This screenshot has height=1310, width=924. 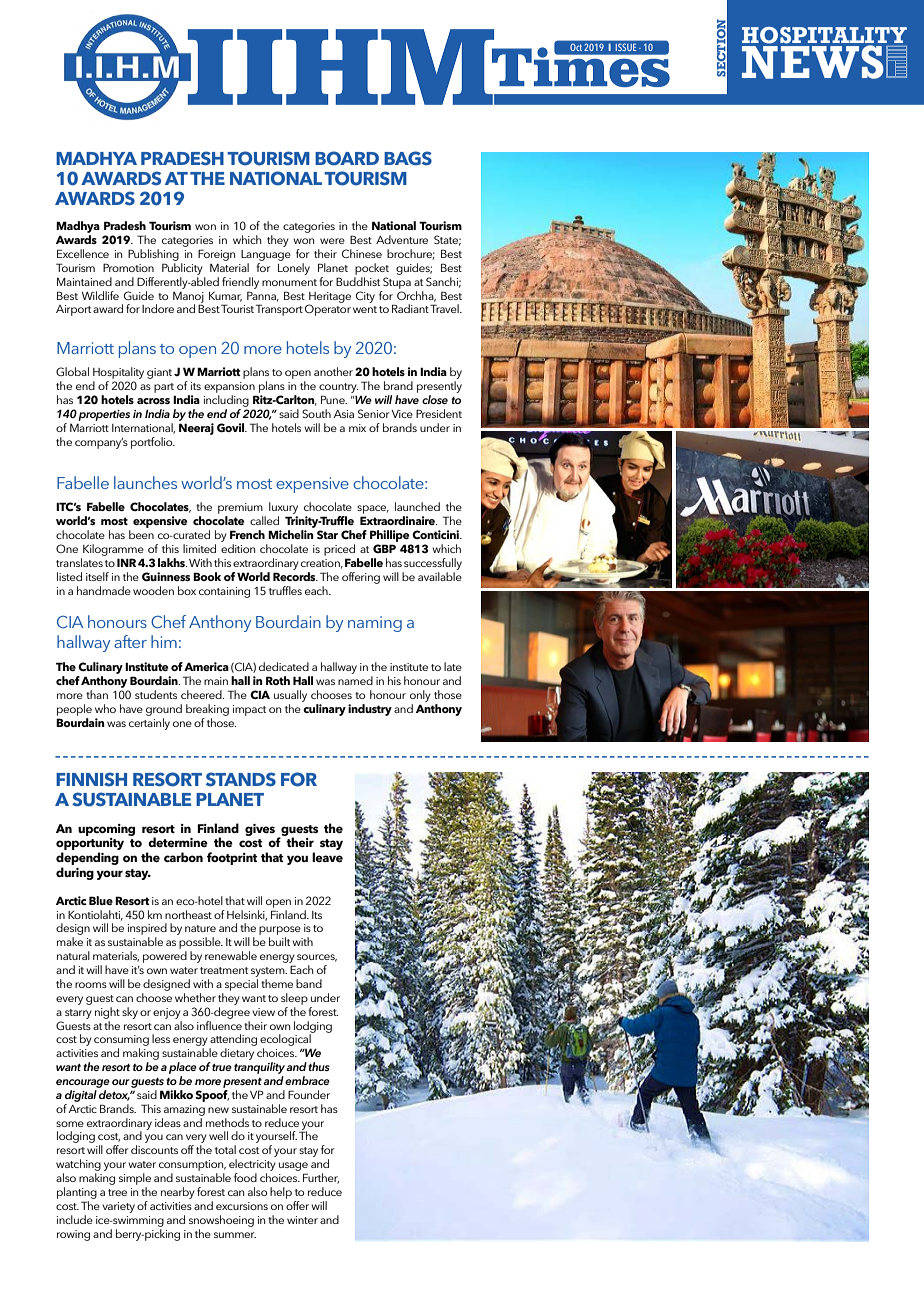 I want to click on band, so click(x=309, y=983).
